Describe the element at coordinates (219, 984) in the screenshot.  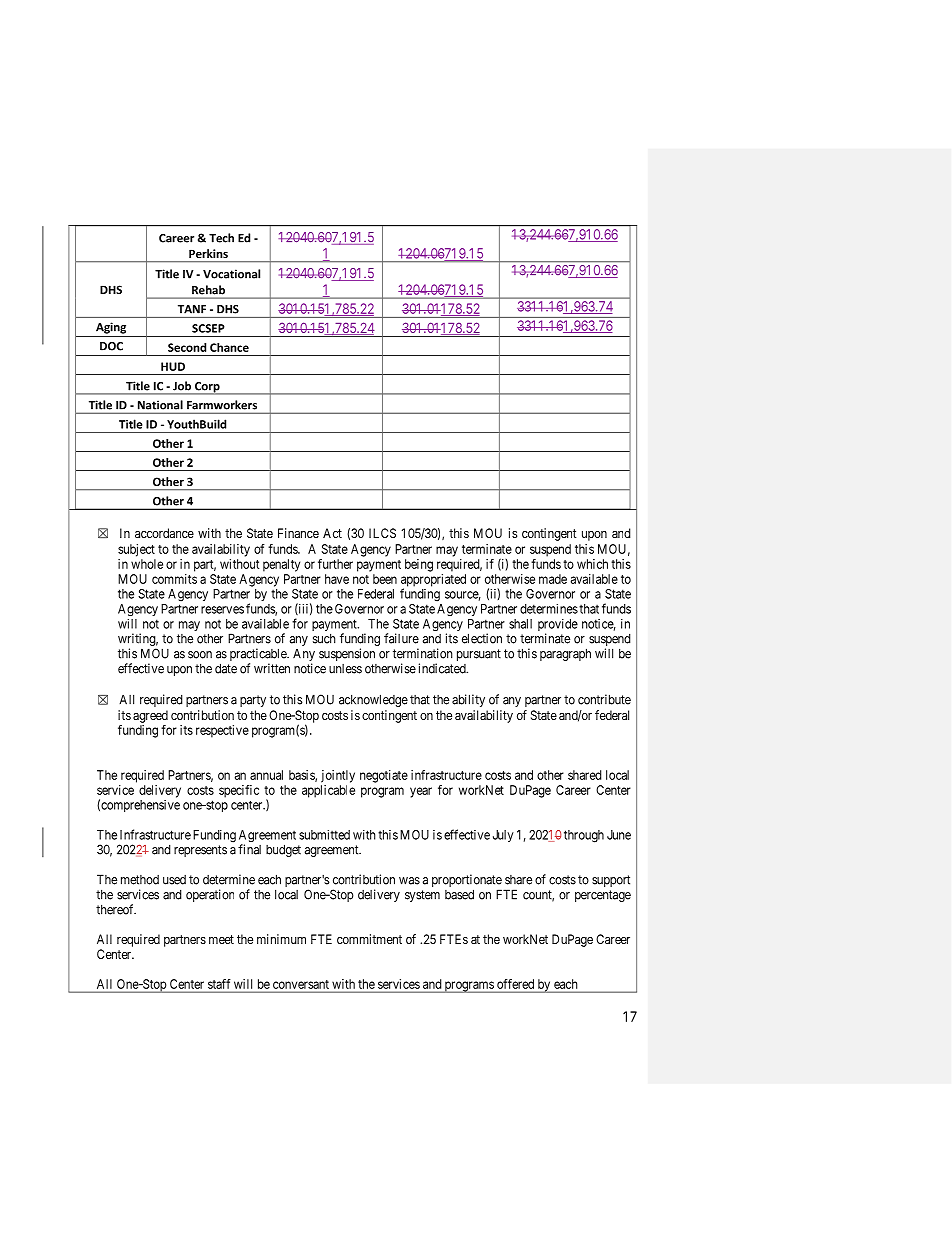
I see `staff` at that location.
